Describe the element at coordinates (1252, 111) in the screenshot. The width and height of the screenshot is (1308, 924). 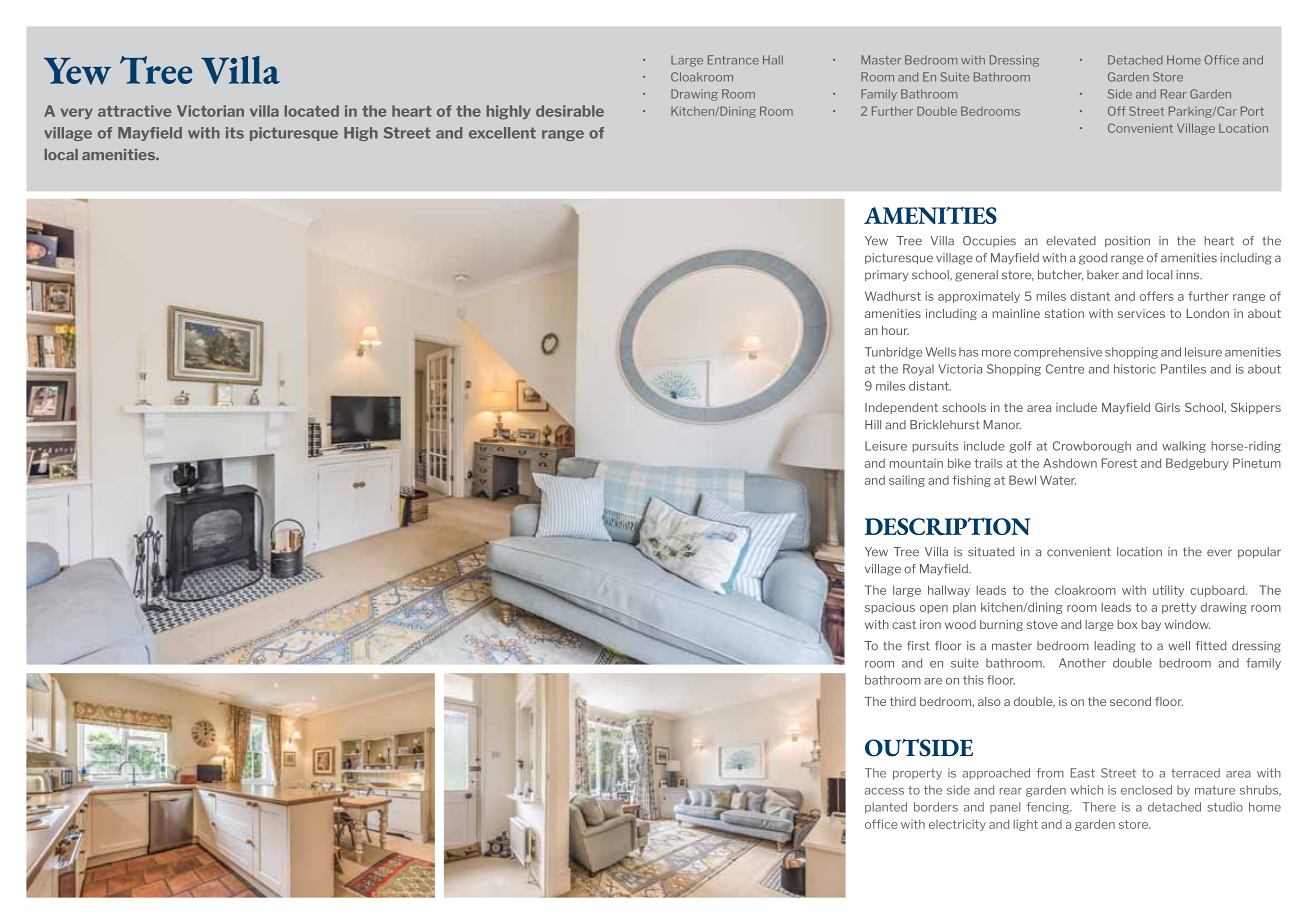
I see `Port` at that location.
